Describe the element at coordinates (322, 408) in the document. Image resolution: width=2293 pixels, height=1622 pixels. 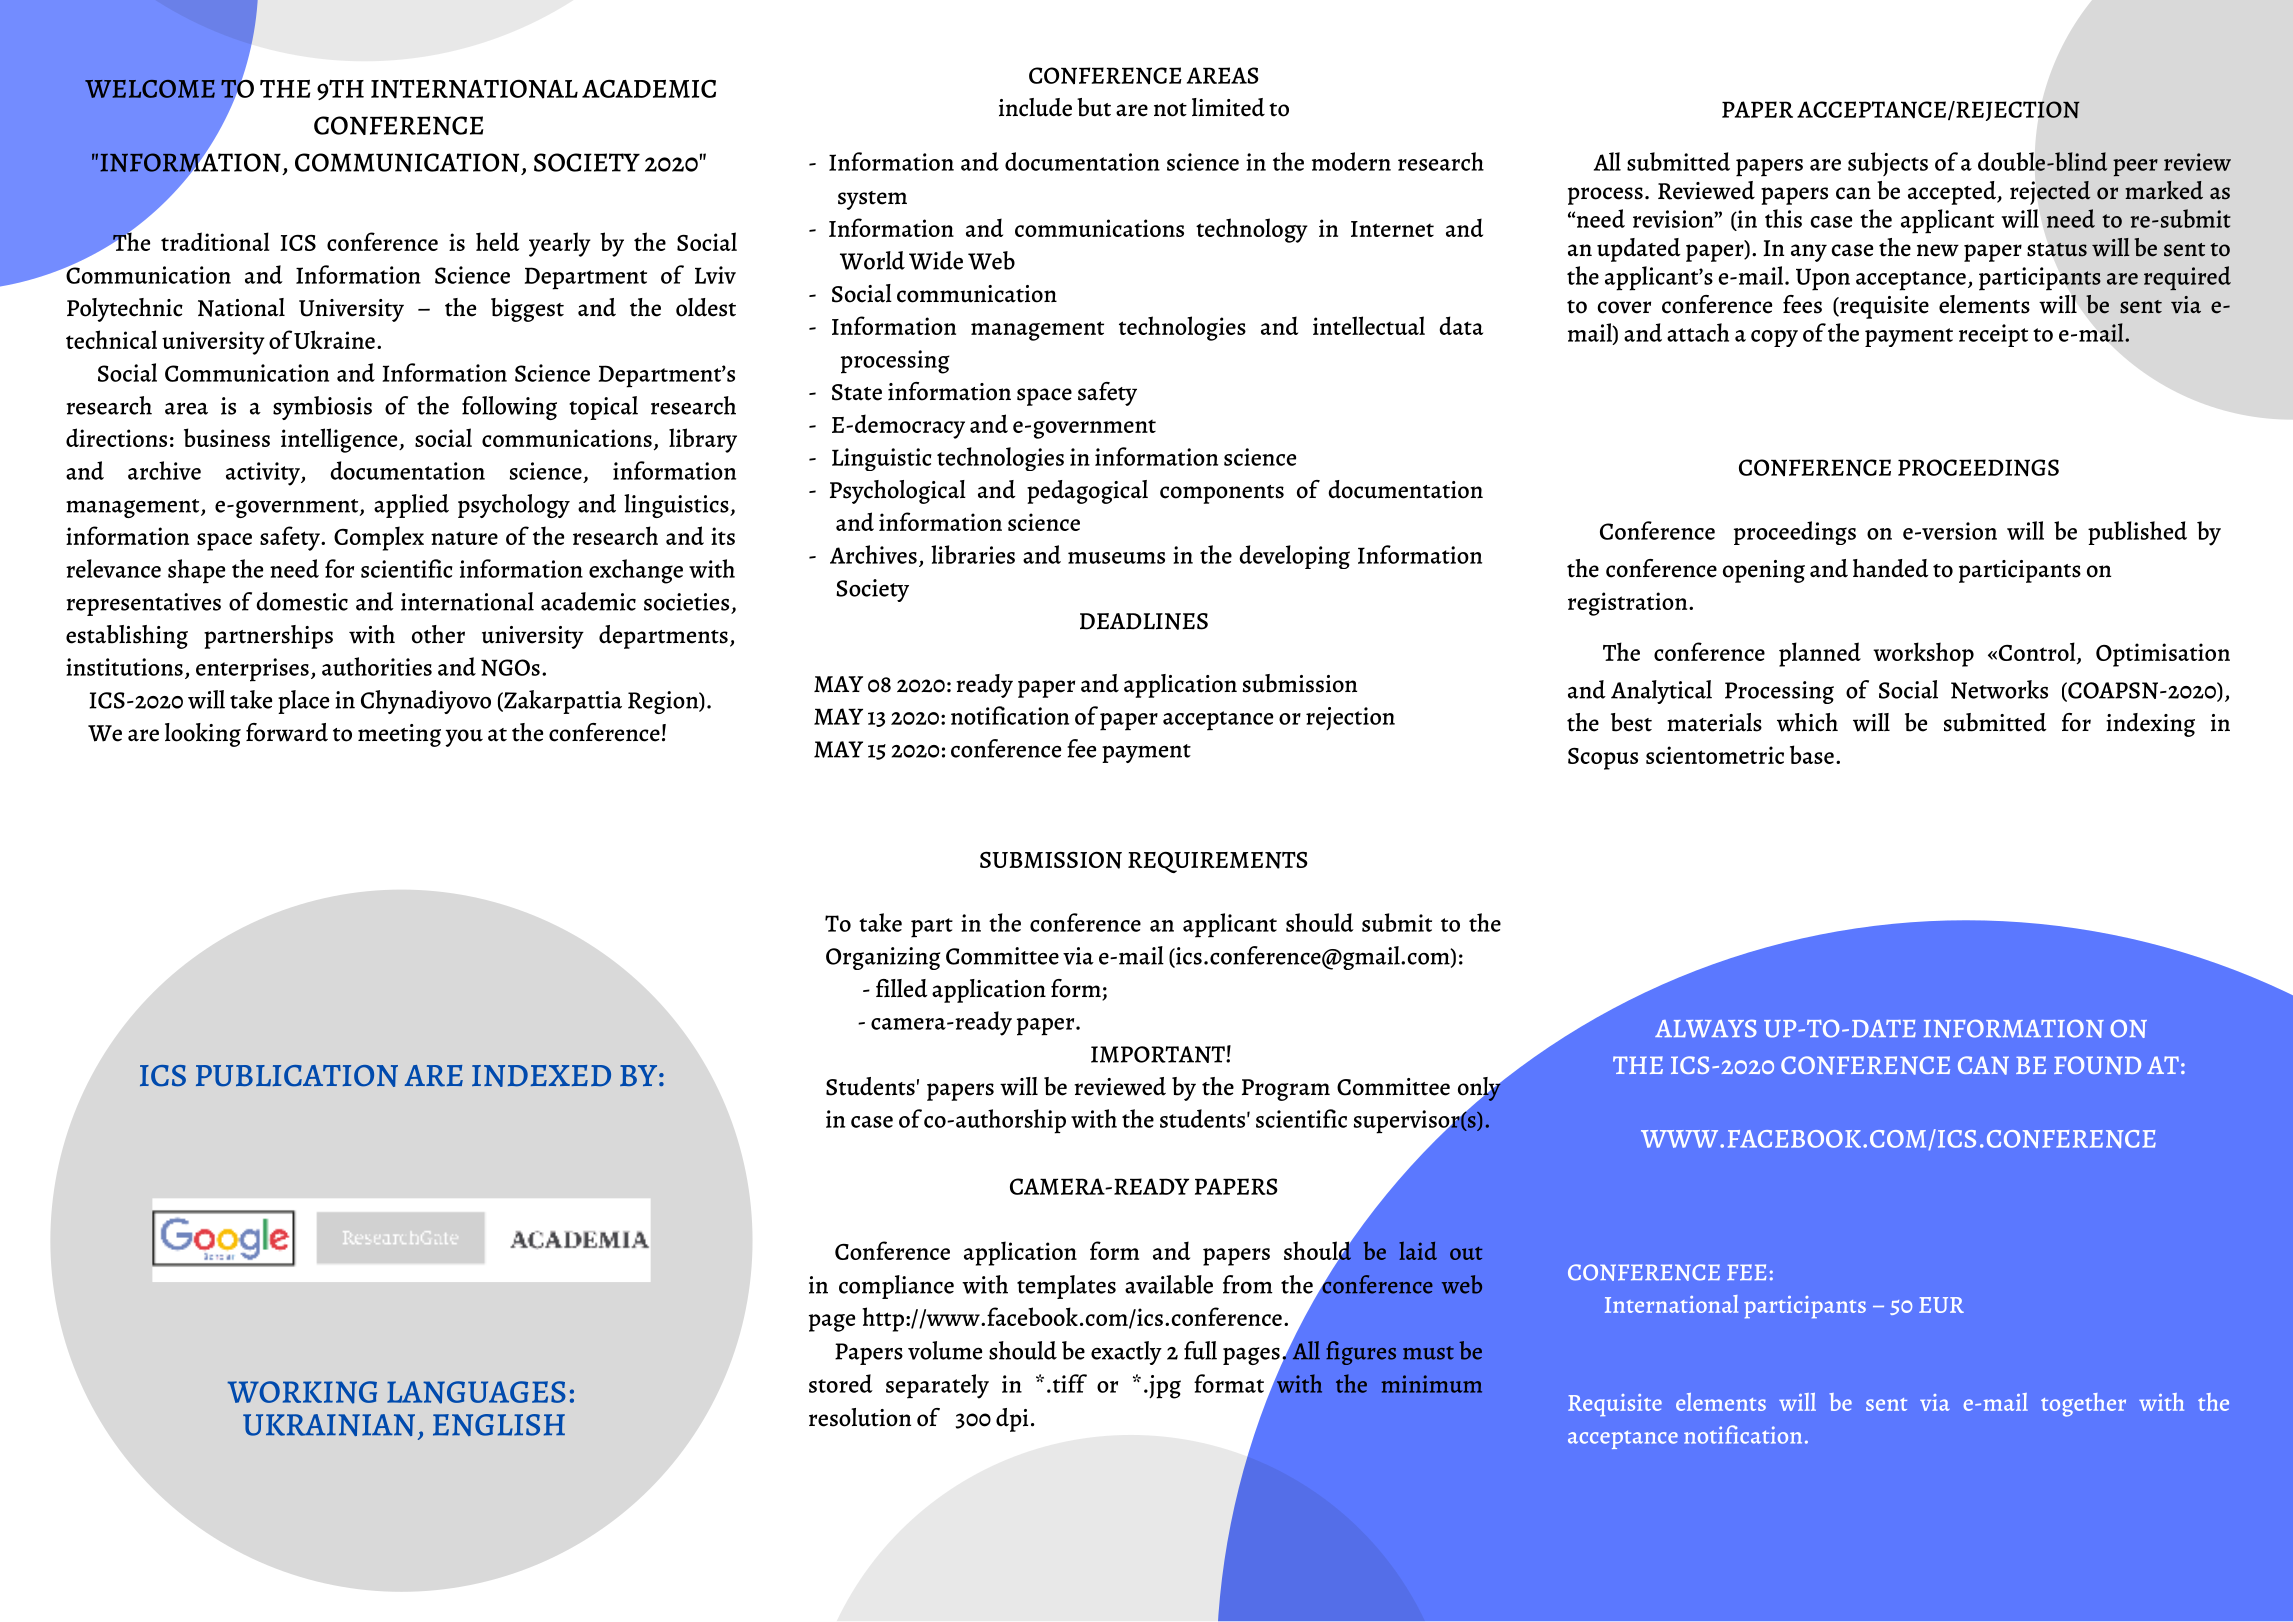
I see `symbiosis` at that location.
